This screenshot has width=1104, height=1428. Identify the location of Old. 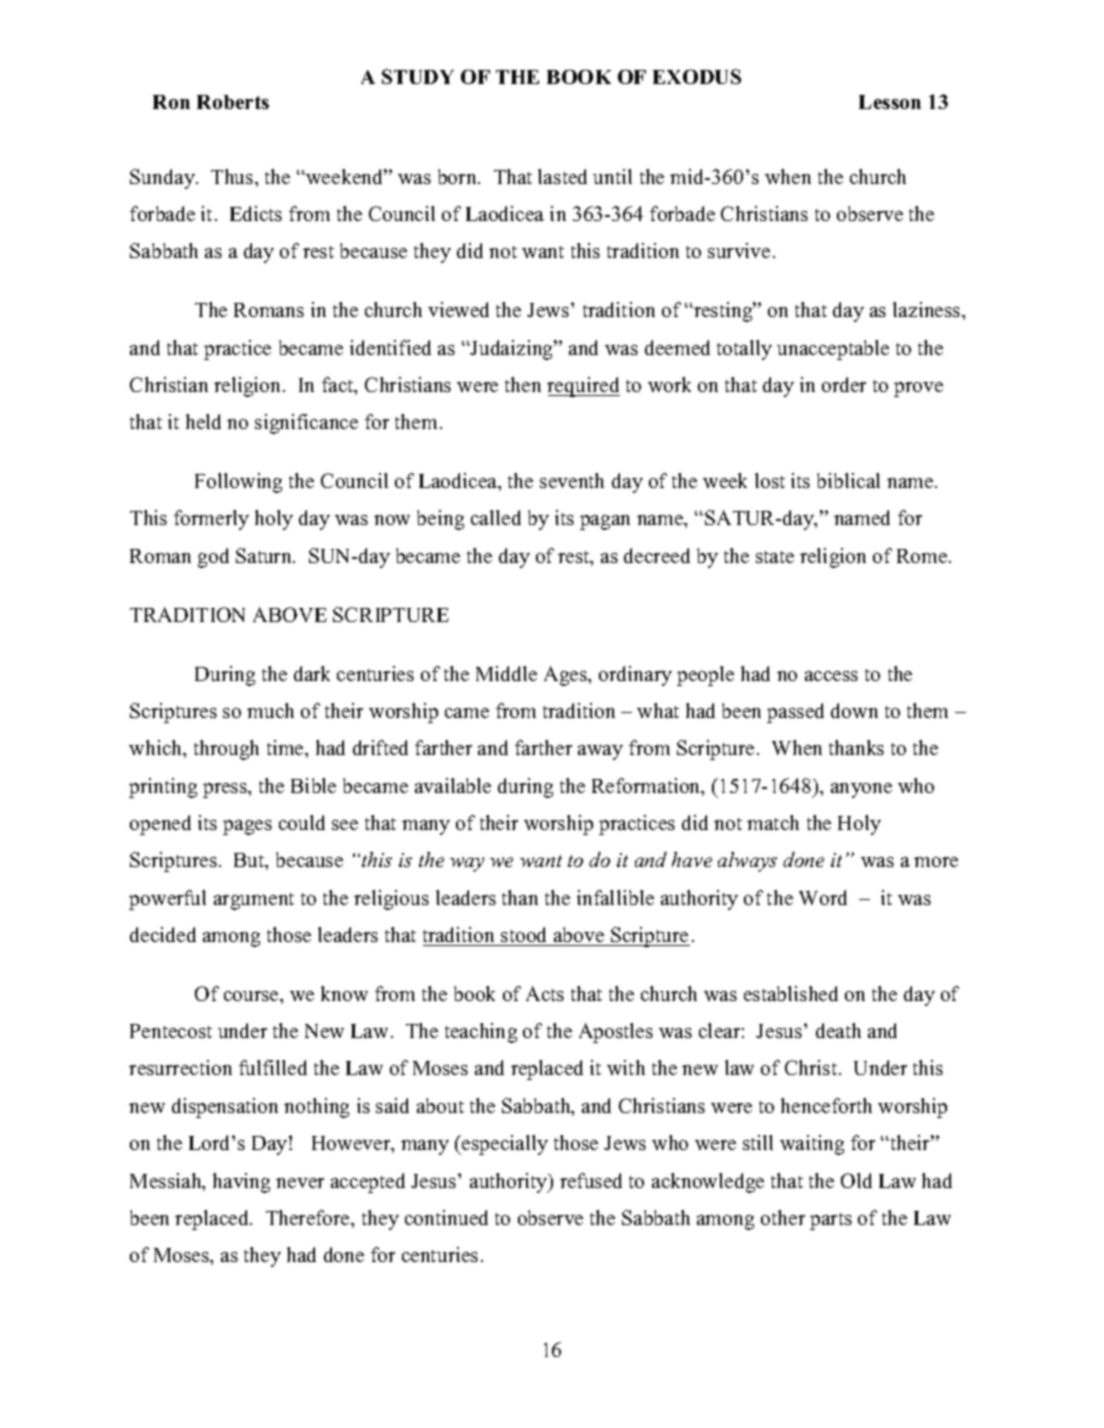
(856, 1180).
